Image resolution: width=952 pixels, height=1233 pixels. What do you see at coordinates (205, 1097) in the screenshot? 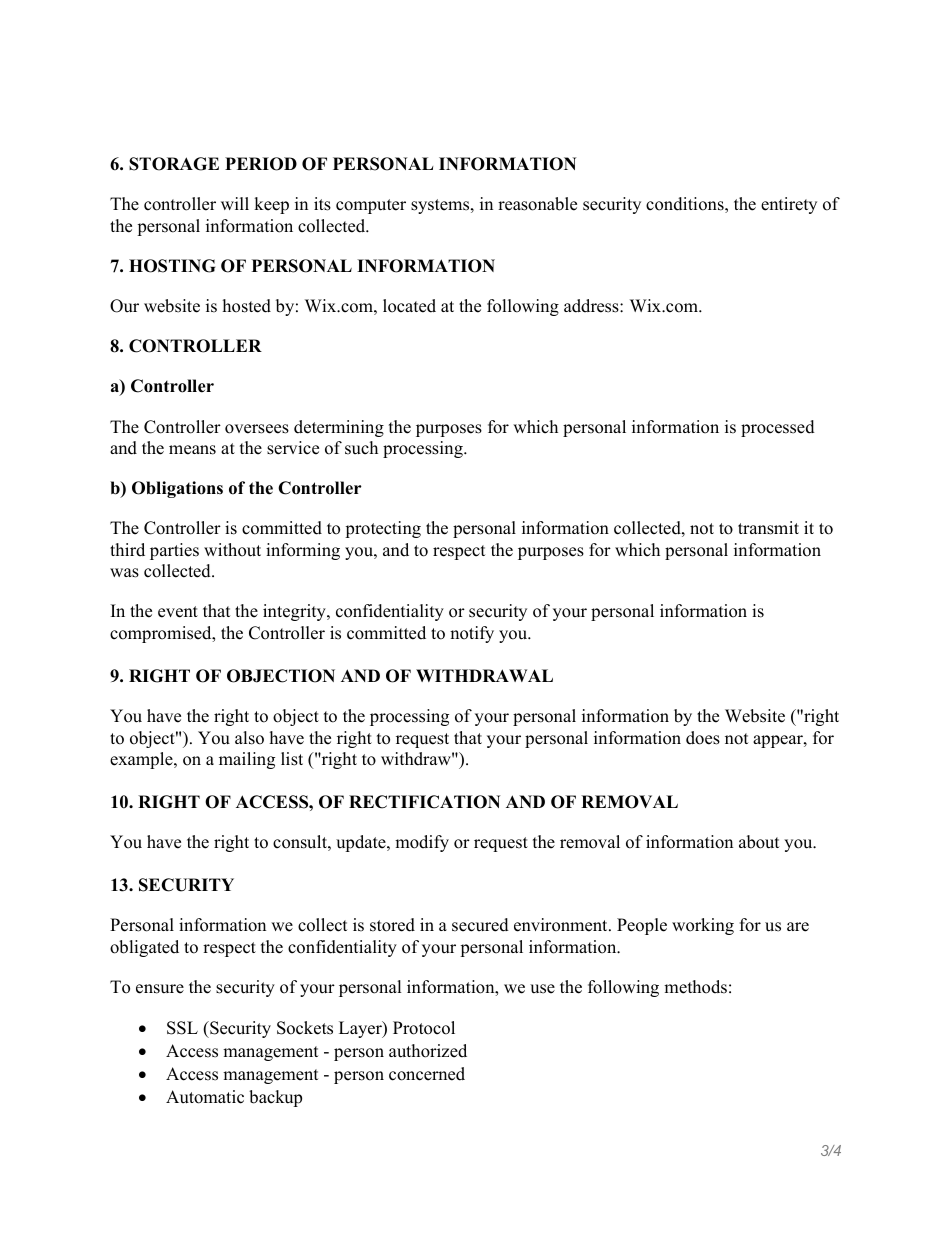
I see `Automatic` at bounding box center [205, 1097].
